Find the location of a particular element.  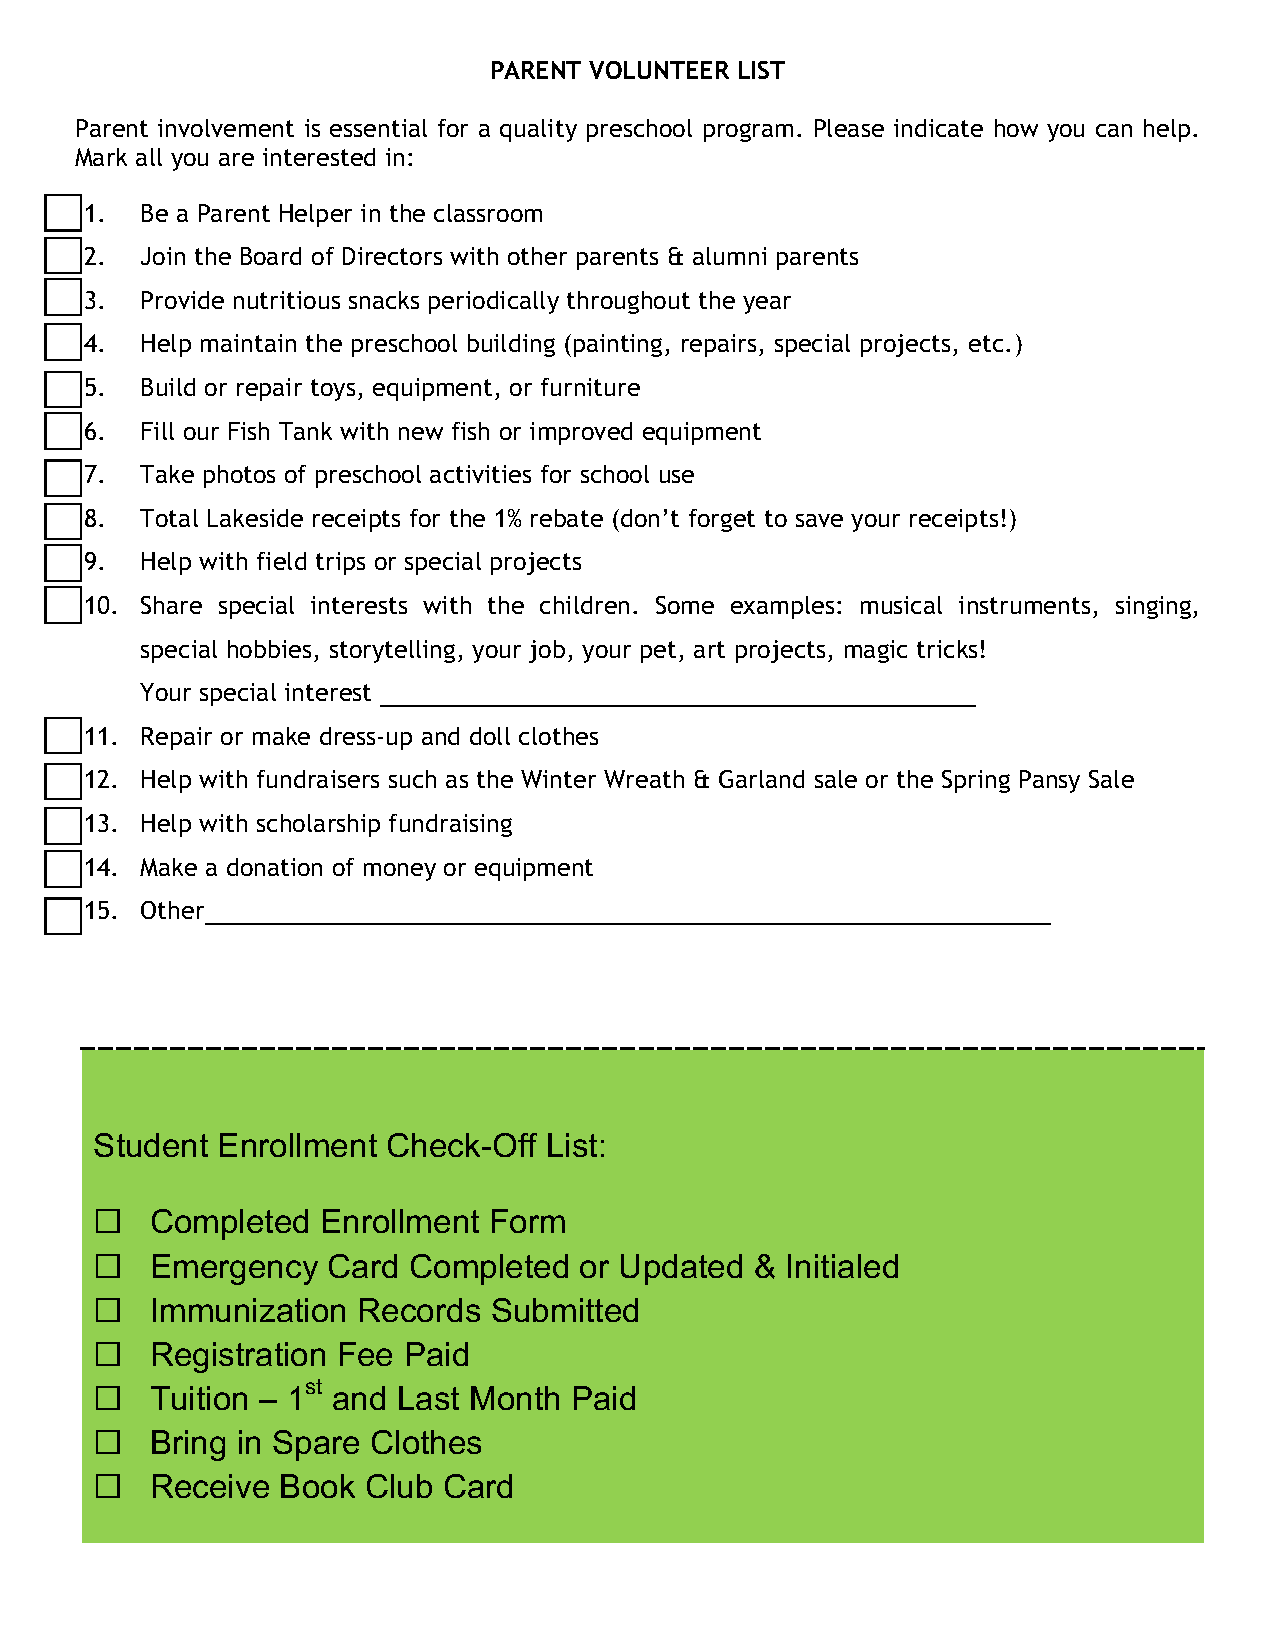

money is located at coordinates (400, 872).
